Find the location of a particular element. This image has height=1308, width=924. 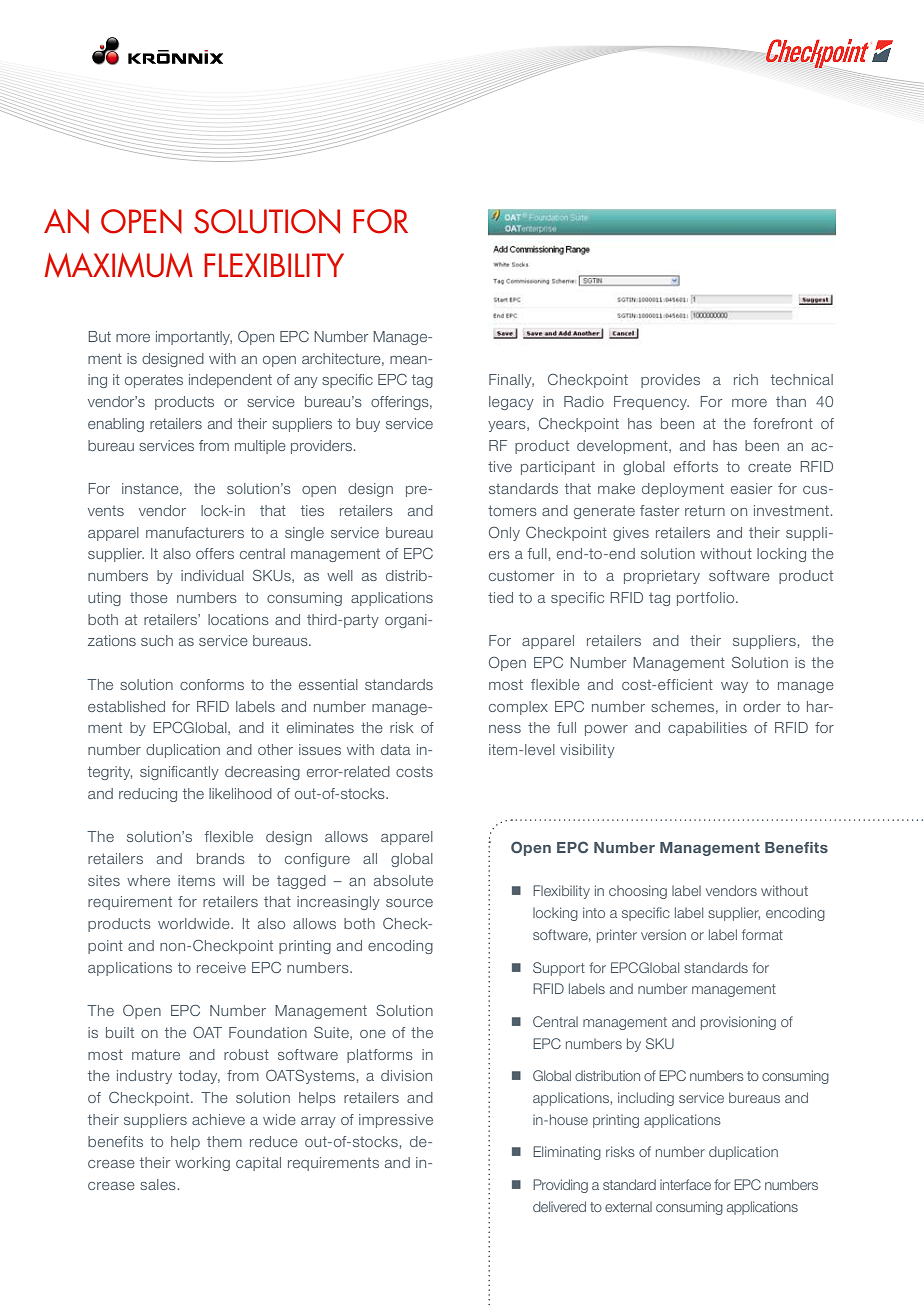

order is located at coordinates (762, 706).
